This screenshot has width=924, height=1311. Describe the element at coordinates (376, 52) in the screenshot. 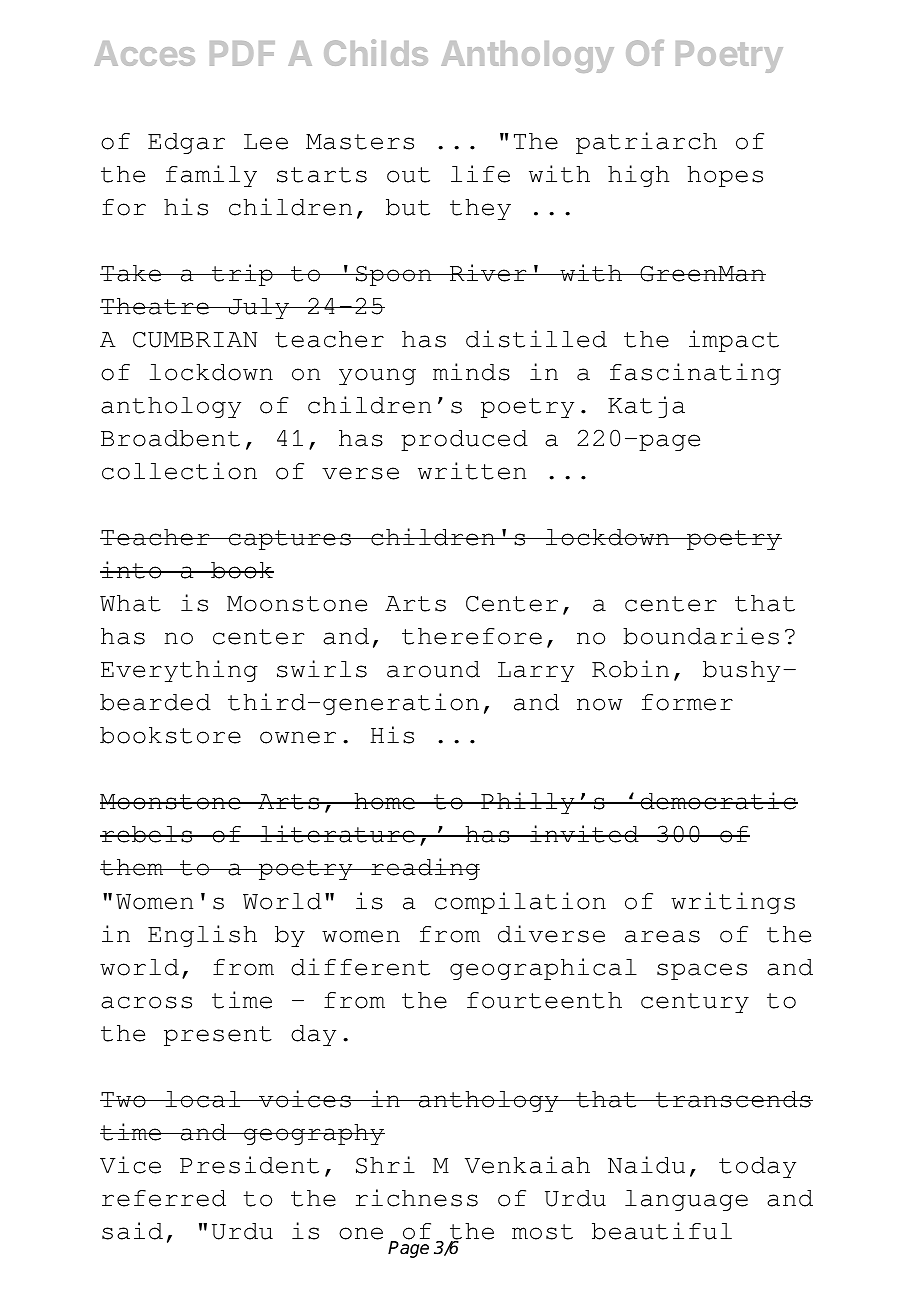

I see `Childs` at that location.
